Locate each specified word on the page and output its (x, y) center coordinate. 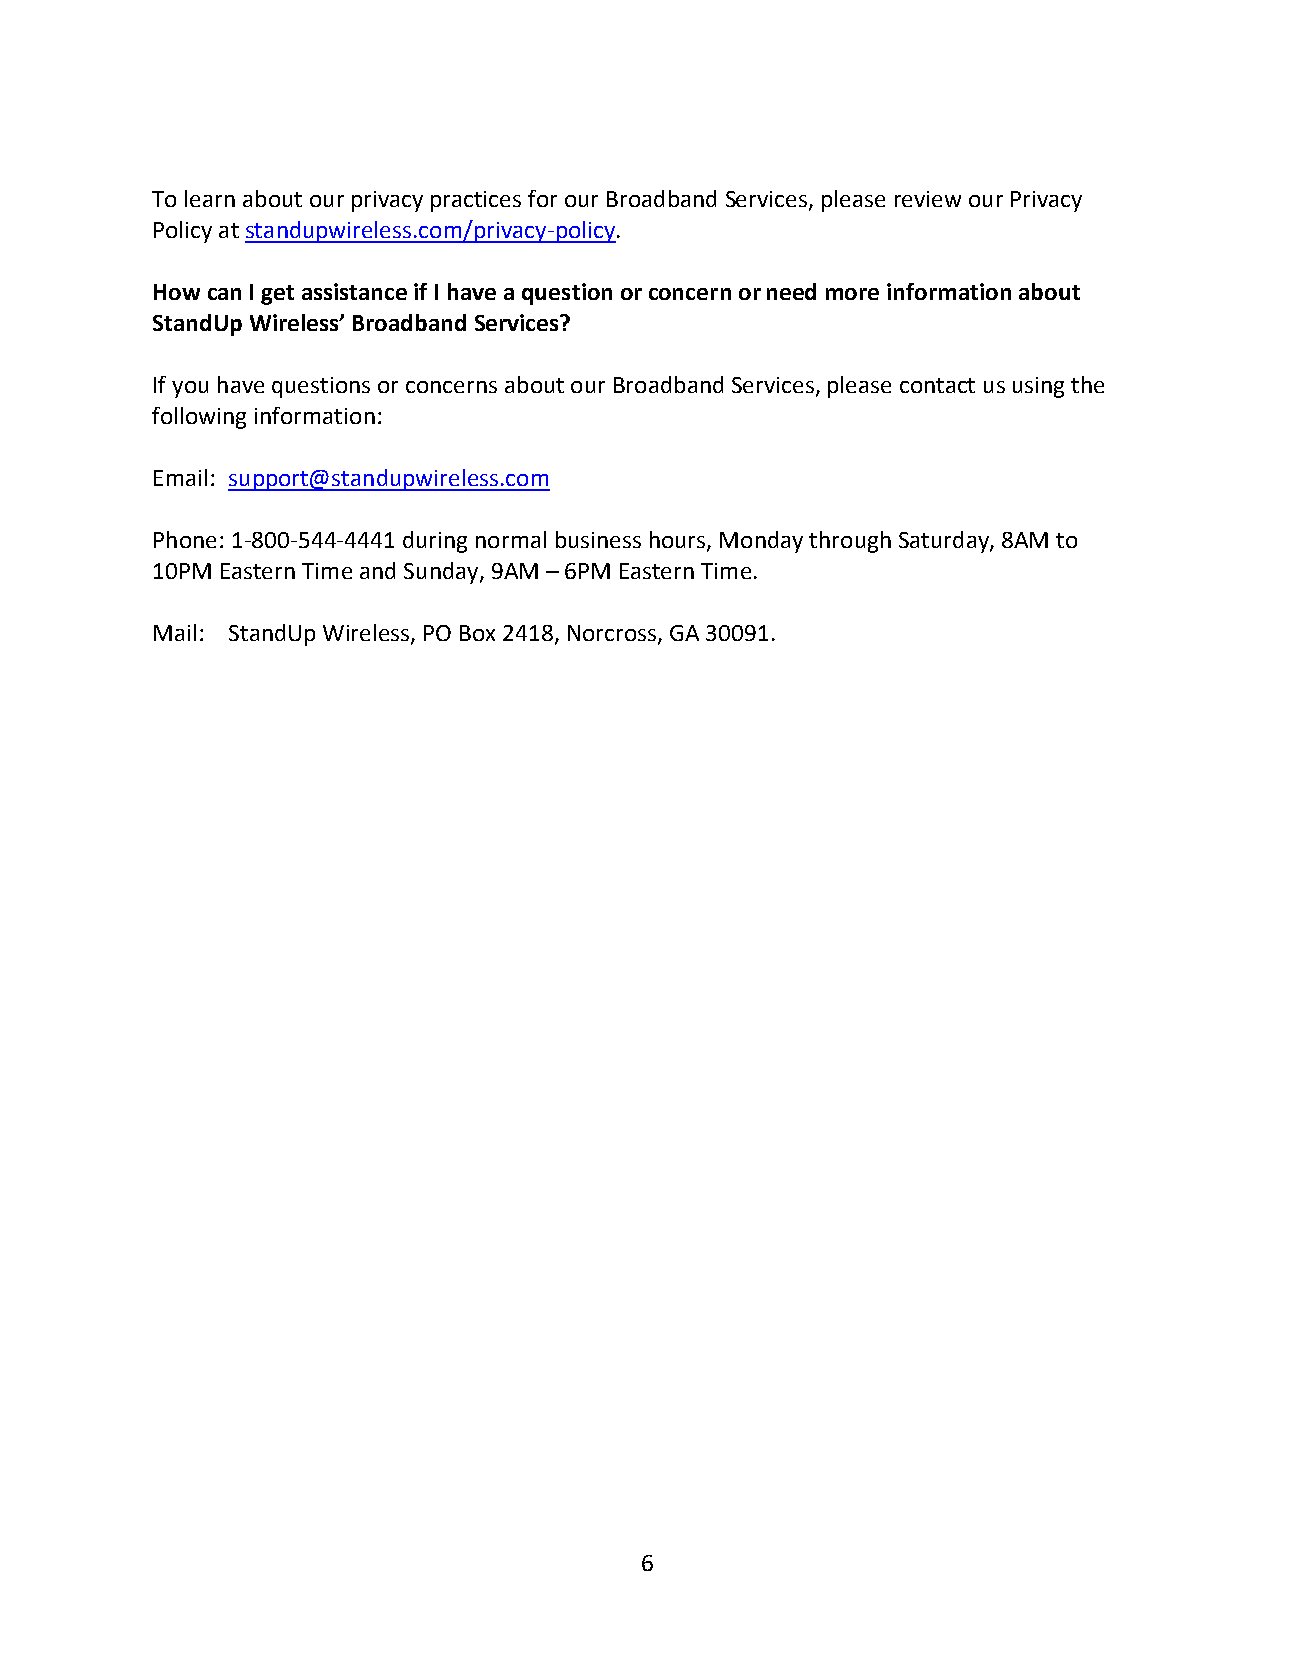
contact (937, 385)
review (928, 199)
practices (476, 201)
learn (210, 198)
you (190, 389)
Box (477, 633)
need (791, 291)
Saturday (945, 542)
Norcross (613, 634)
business (598, 539)
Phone (185, 539)
